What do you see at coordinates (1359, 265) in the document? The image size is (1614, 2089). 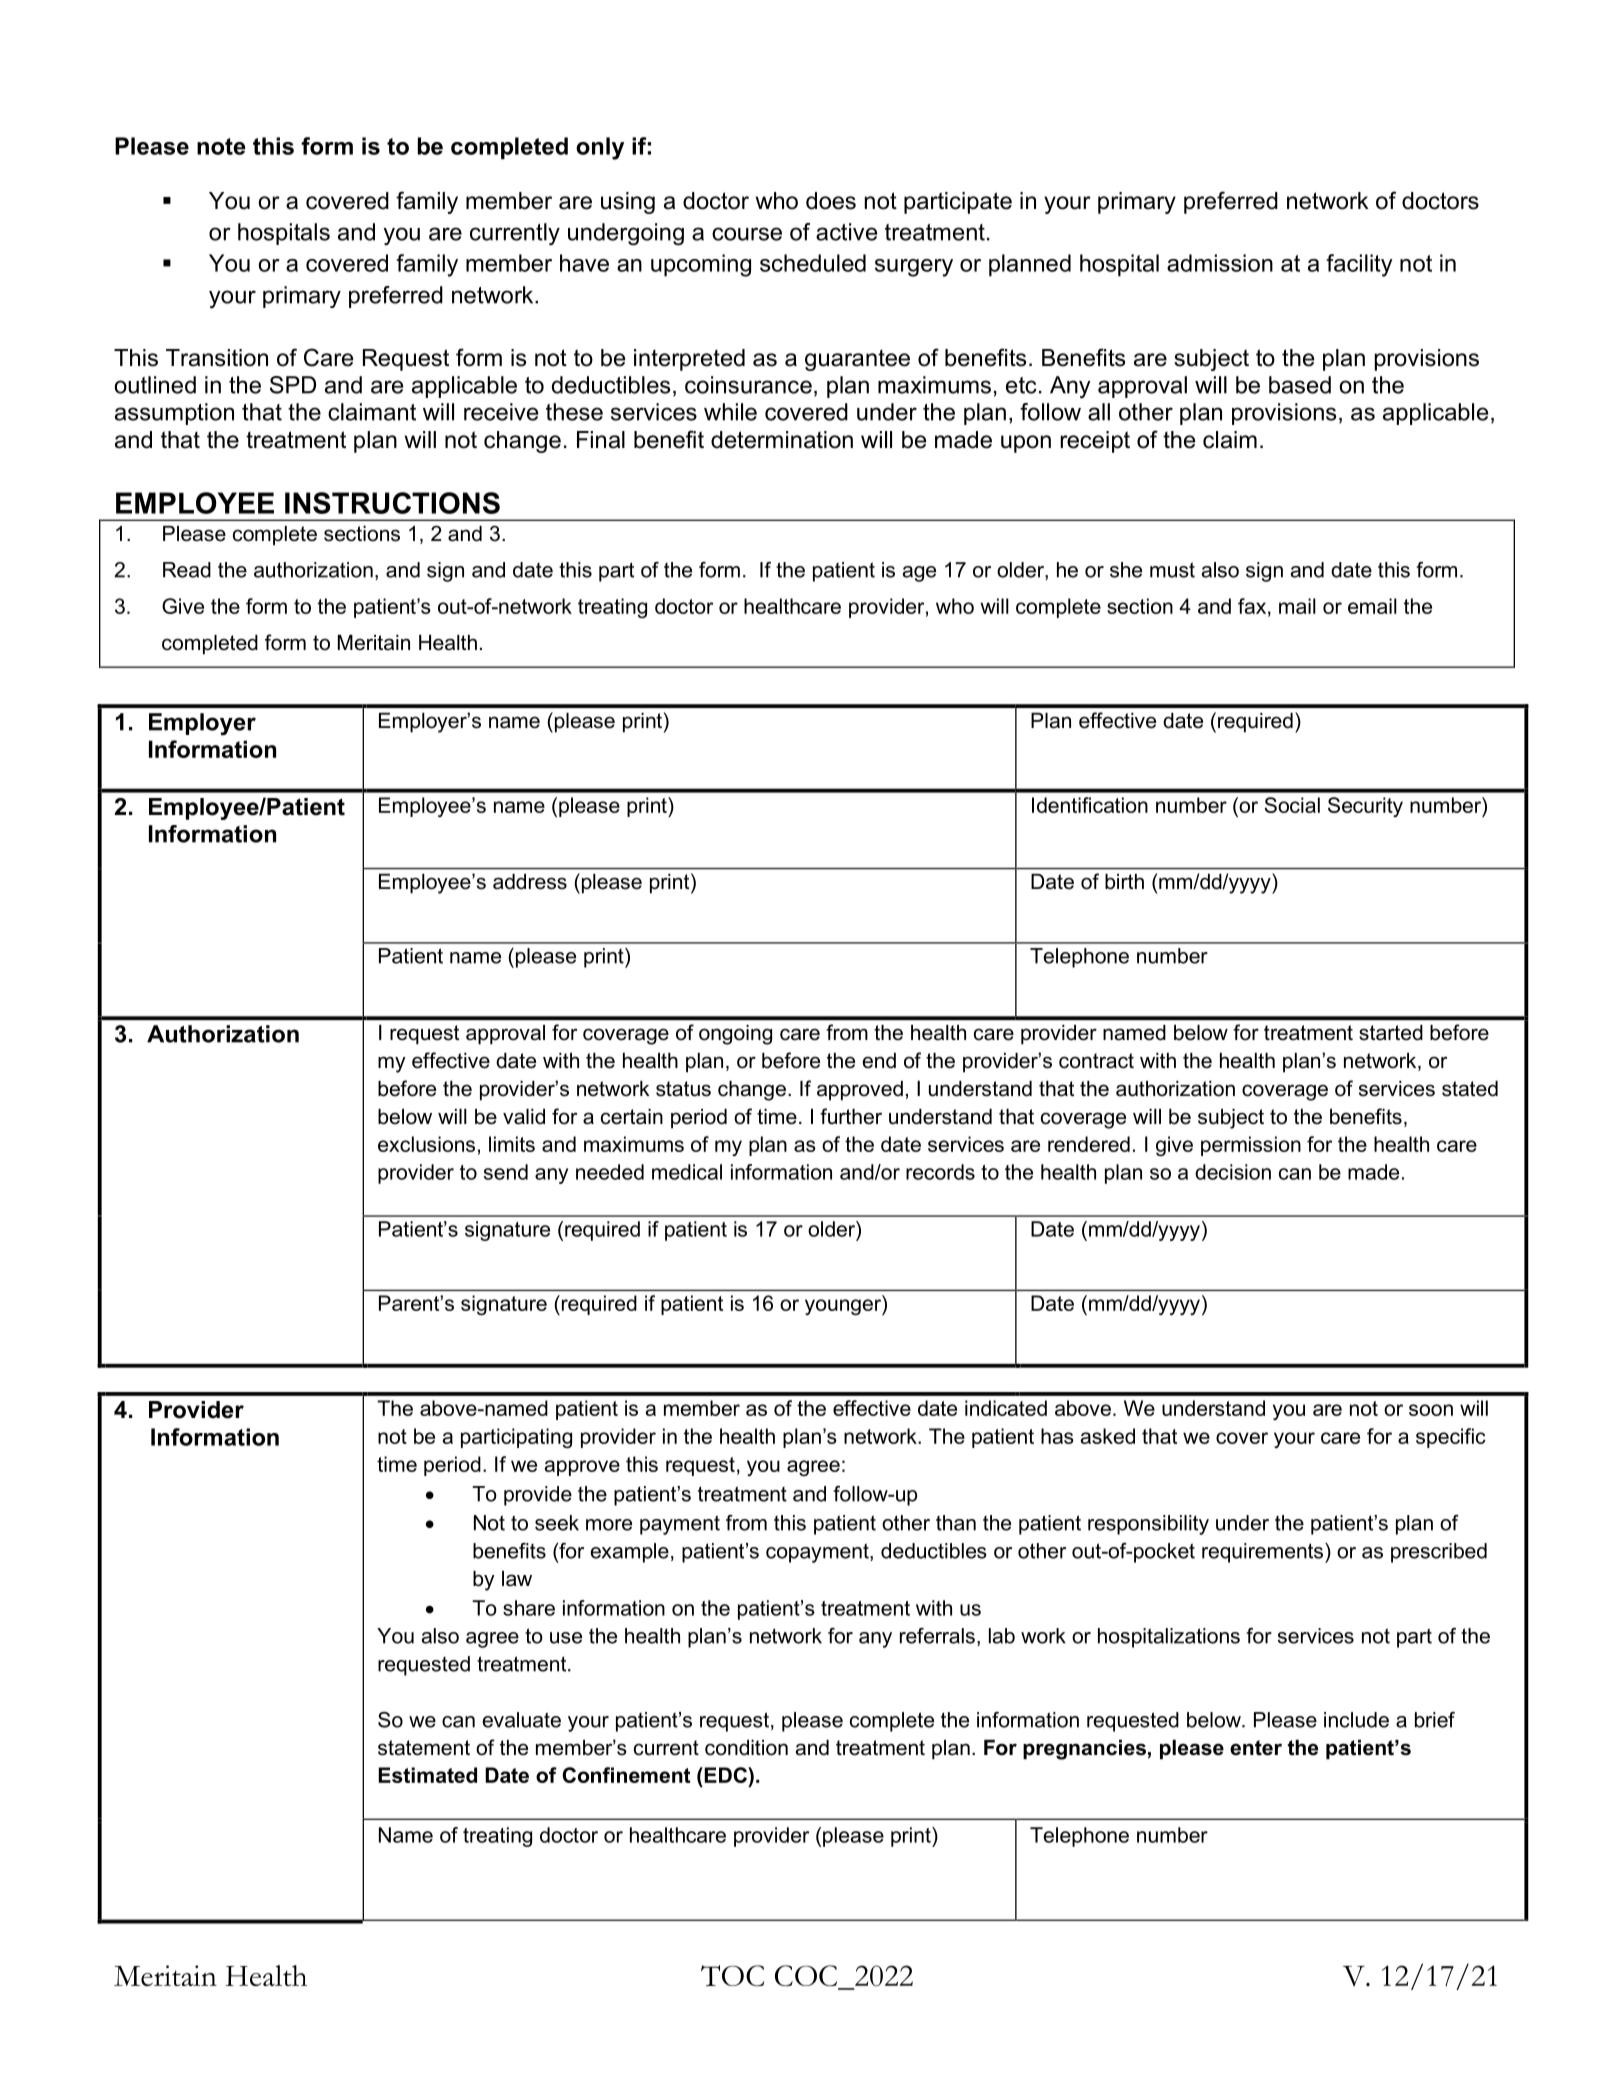 I see `facility` at bounding box center [1359, 265].
